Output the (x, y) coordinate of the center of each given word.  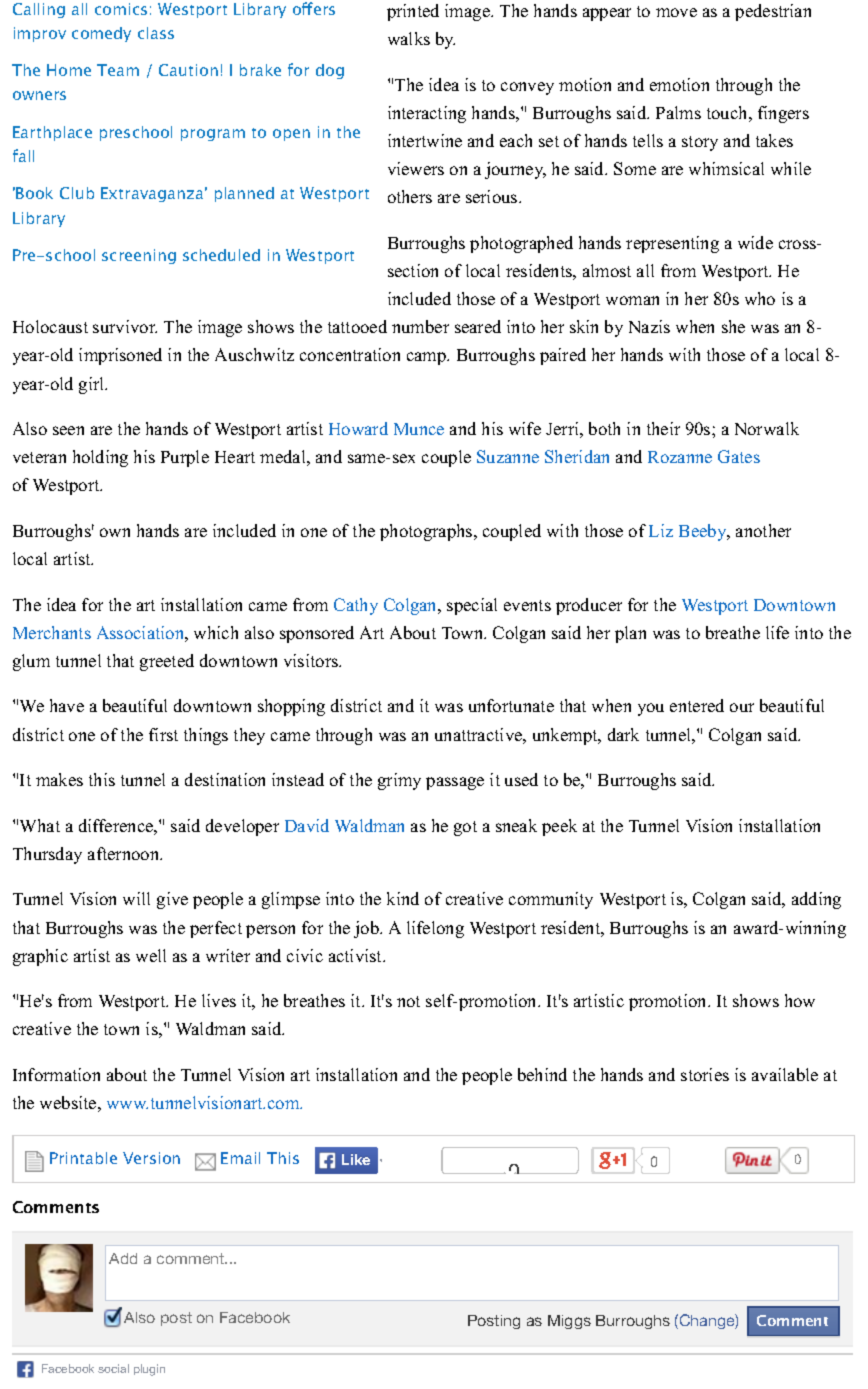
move (676, 12)
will (136, 898)
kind (403, 898)
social (113, 1368)
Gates (739, 456)
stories (705, 1074)
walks (409, 38)
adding (816, 900)
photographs (427, 532)
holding (100, 458)
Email (240, 1158)
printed (413, 12)
